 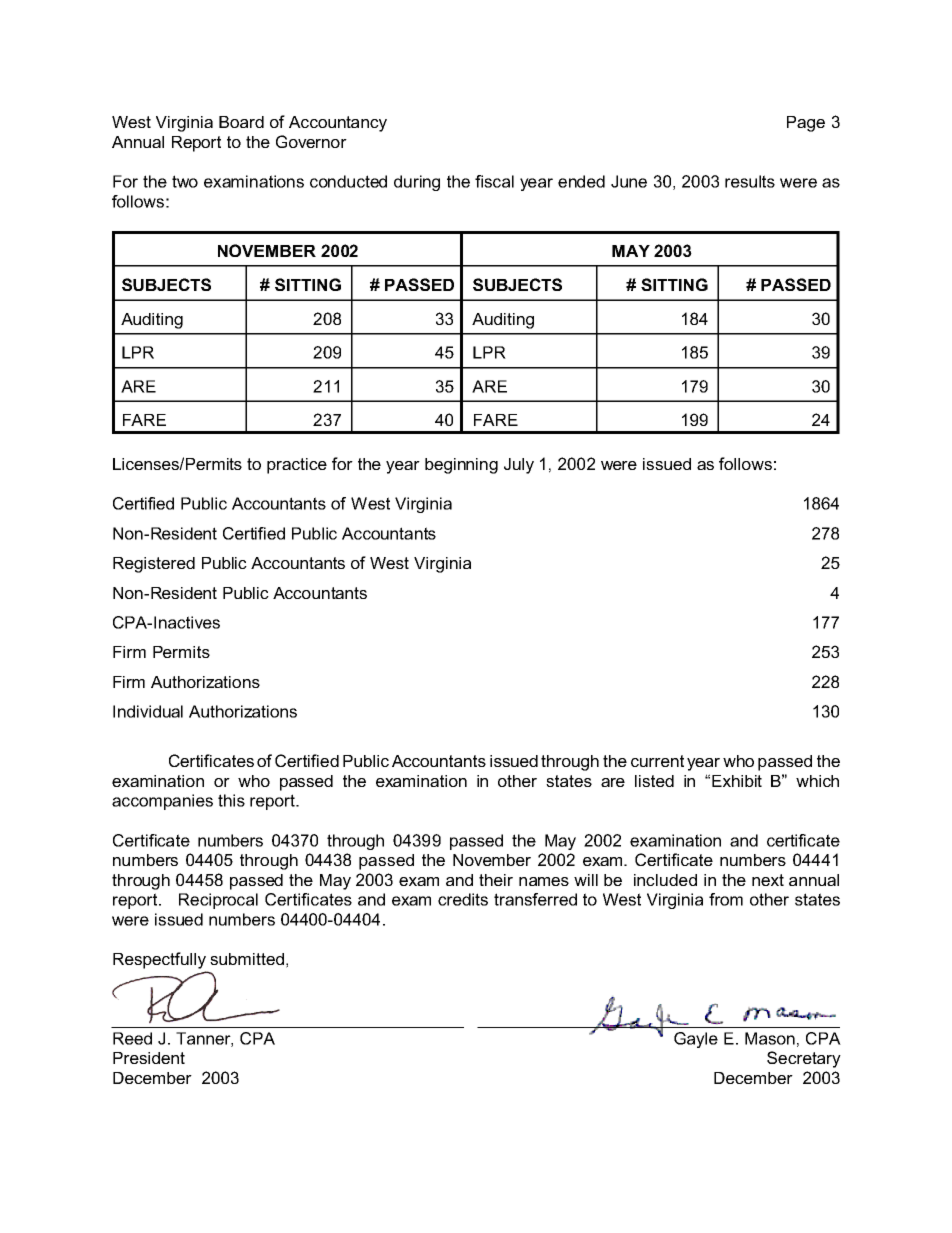 What do you see at coordinates (231, 800) in the screenshot?
I see `this` at bounding box center [231, 800].
